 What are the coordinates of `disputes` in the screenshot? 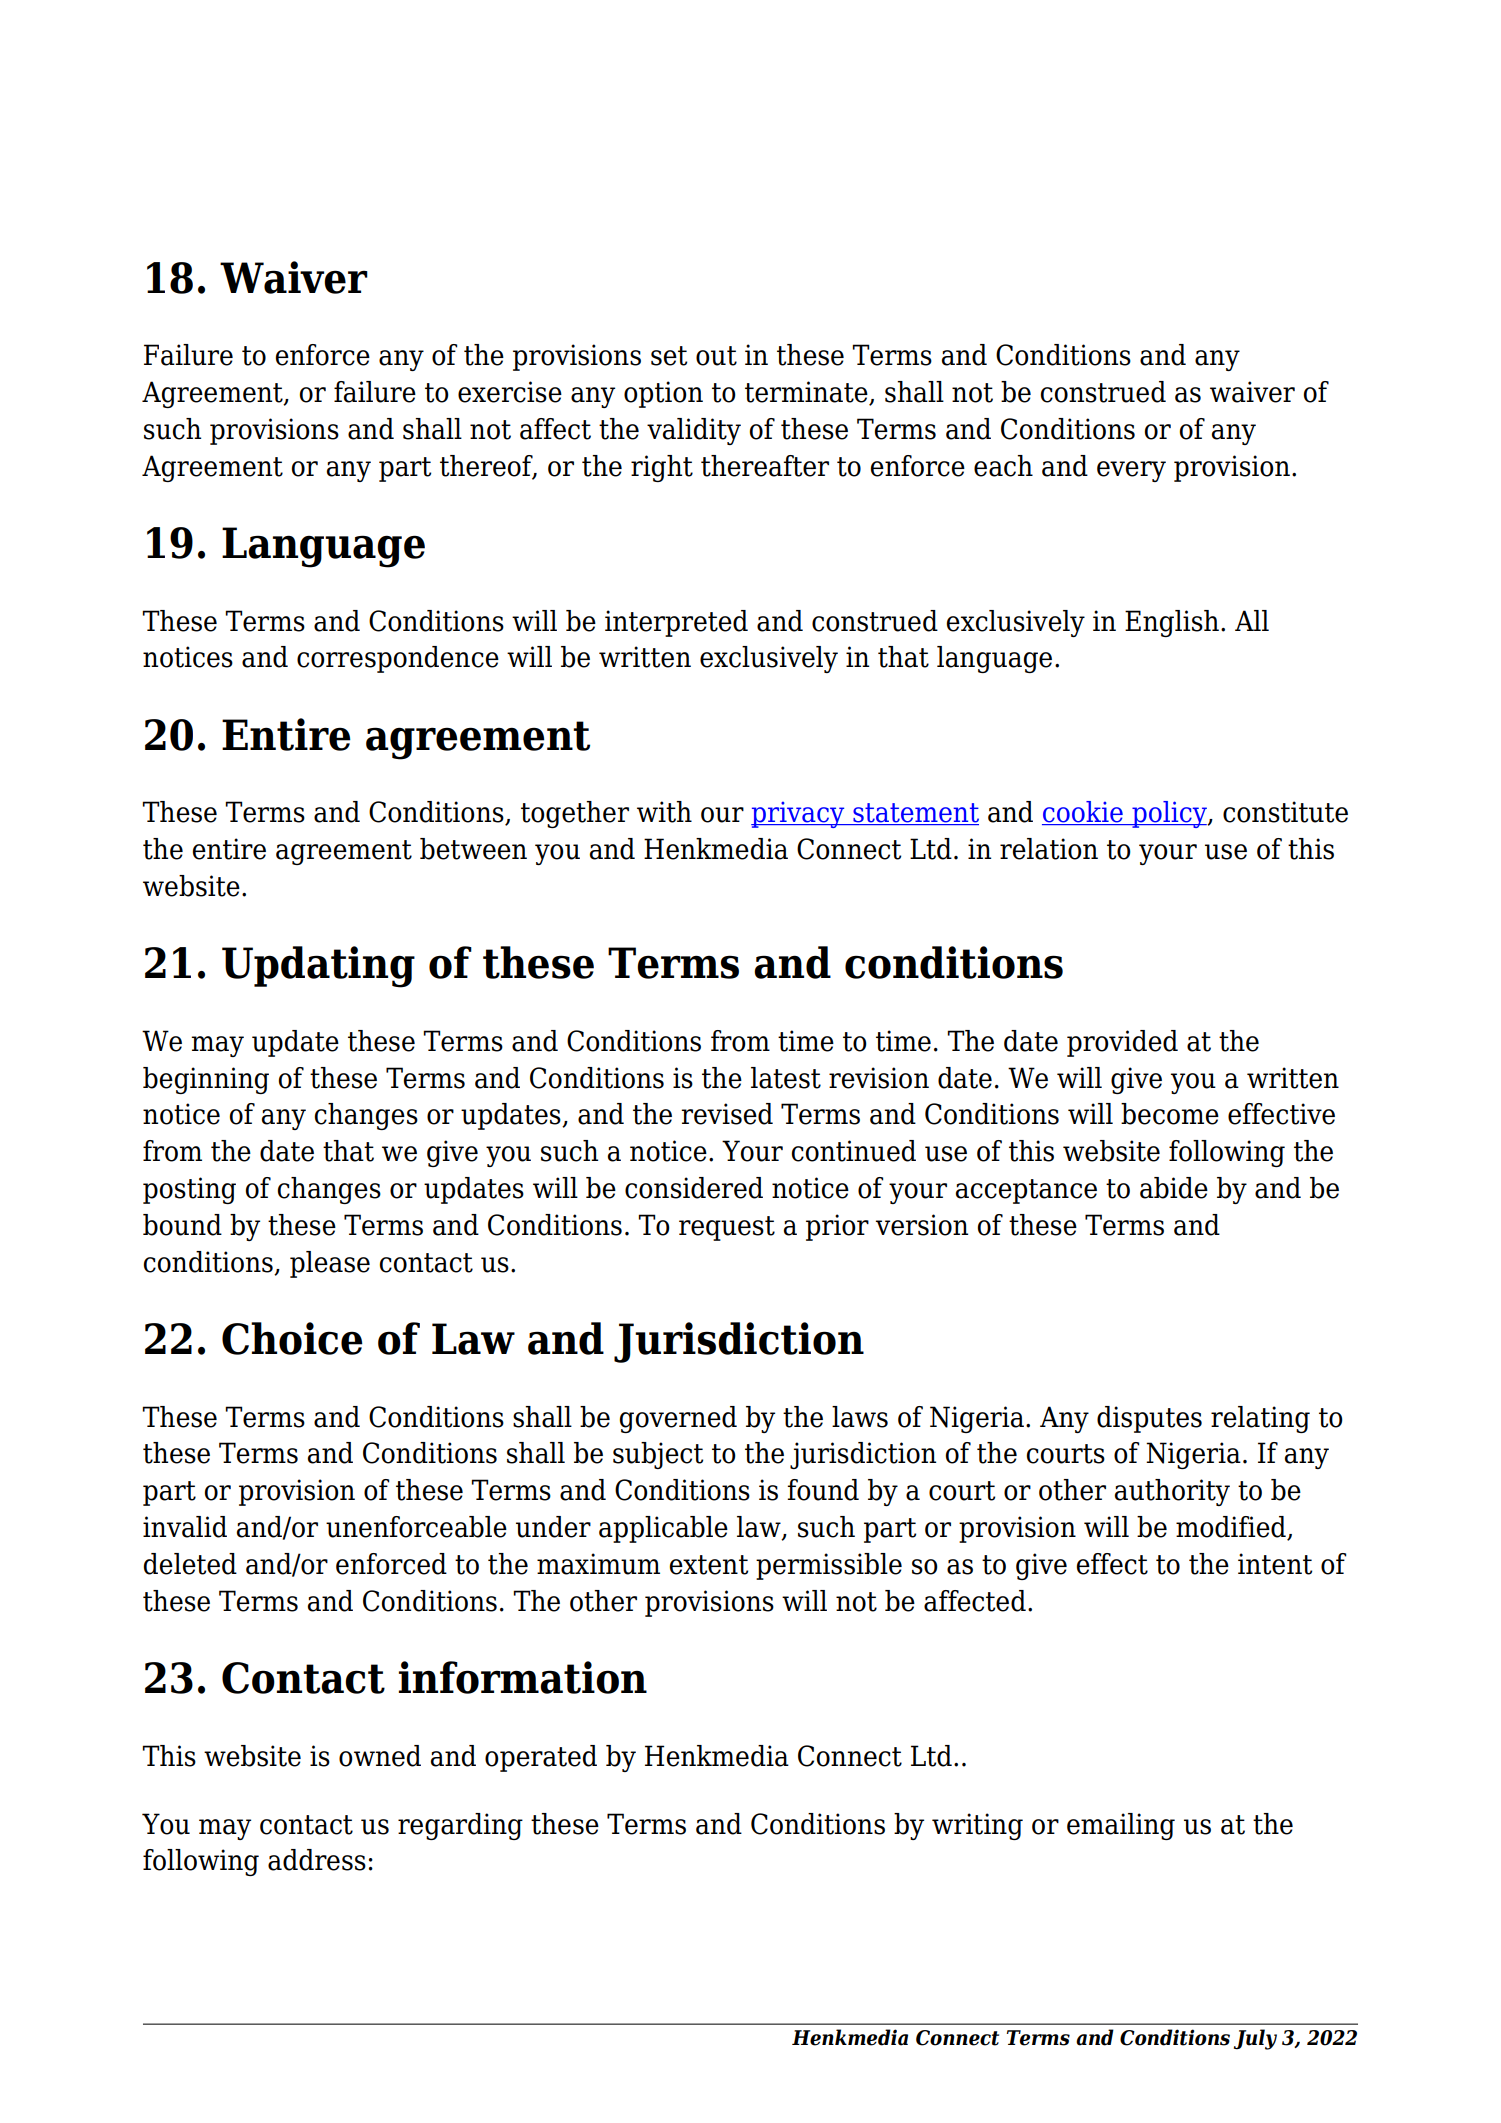 It's located at (1149, 1419).
